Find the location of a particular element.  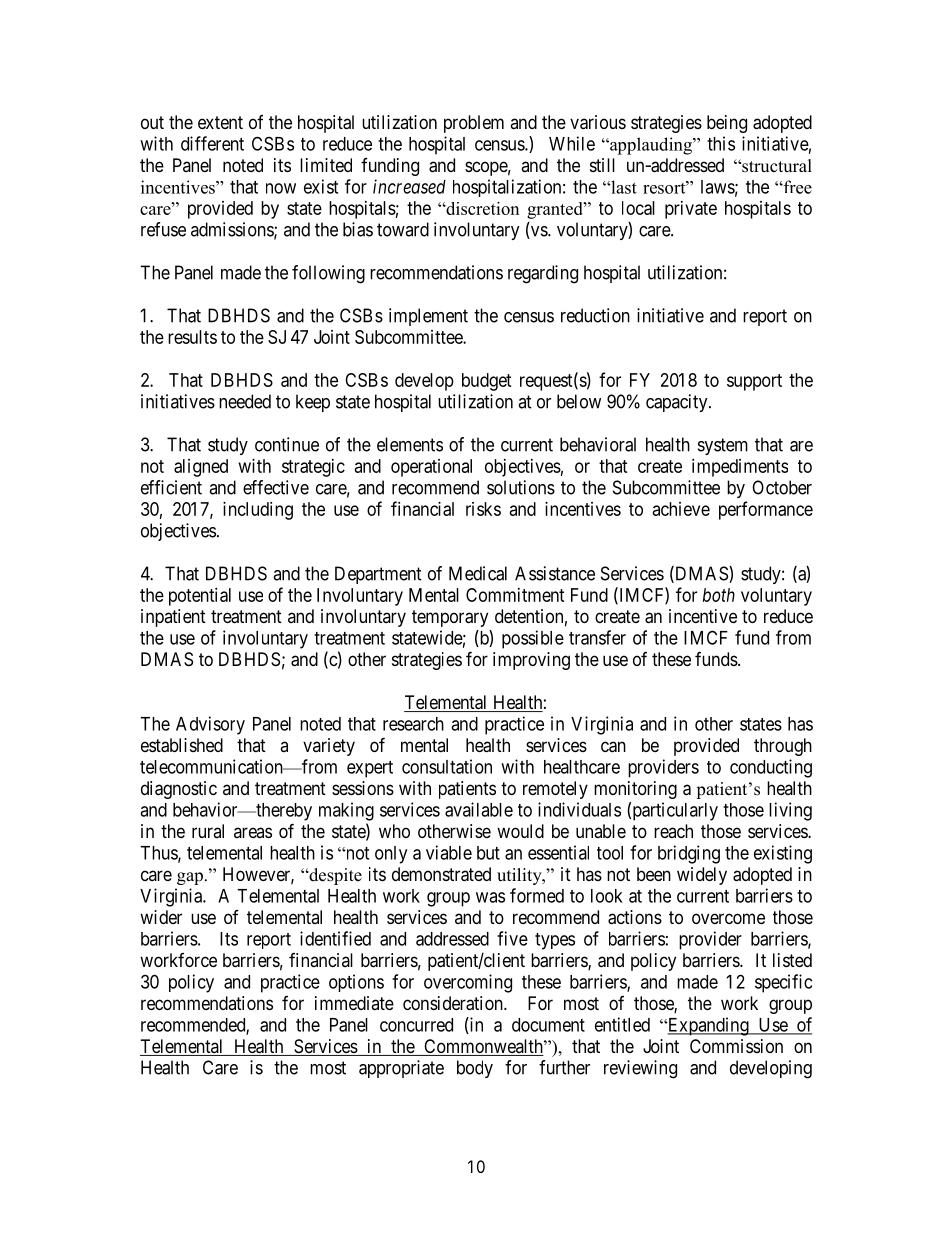

potential is located at coordinates (200, 597).
